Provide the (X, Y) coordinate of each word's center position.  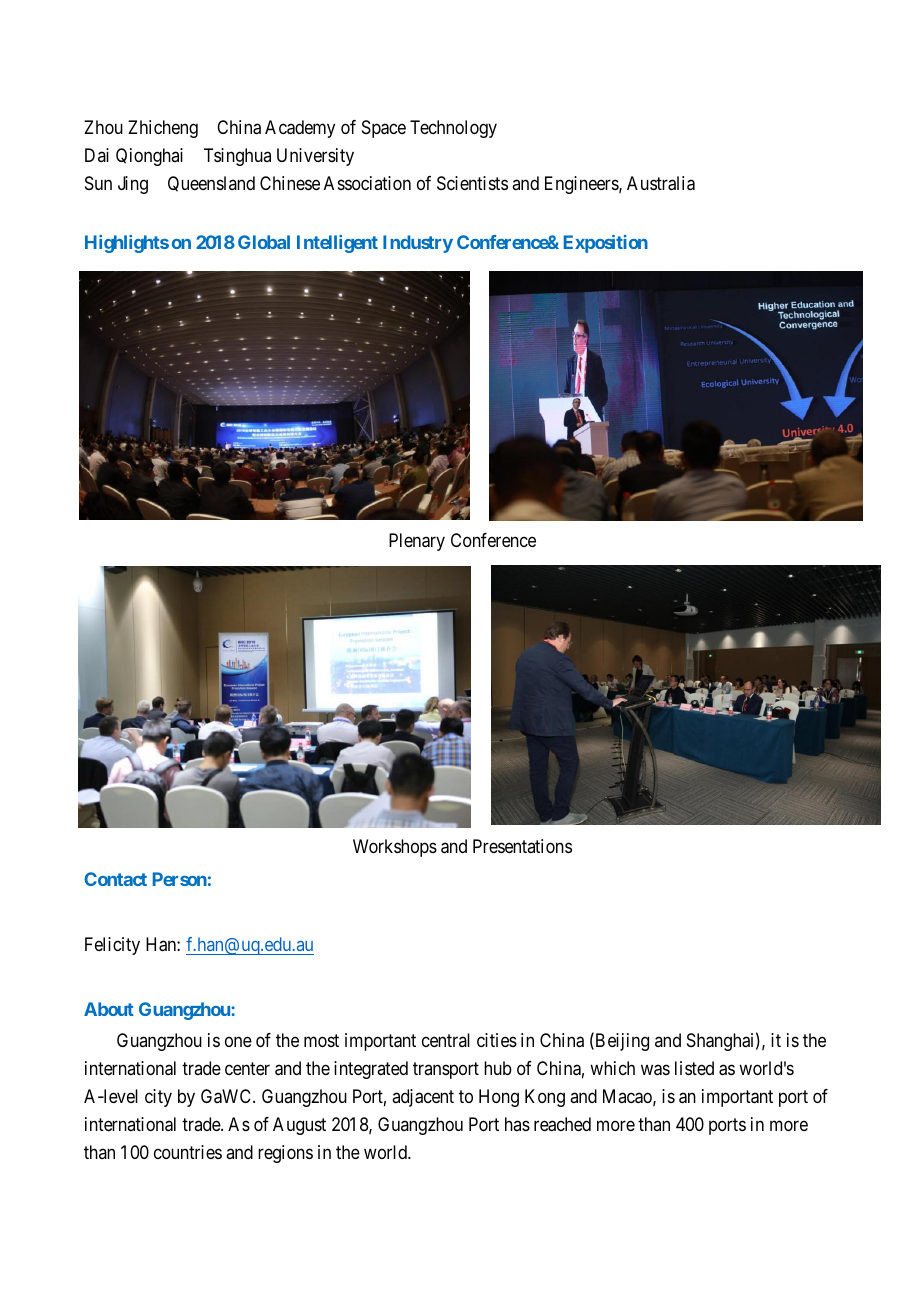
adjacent (423, 1098)
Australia (661, 183)
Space (384, 129)
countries (188, 1152)
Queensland (211, 184)
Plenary (417, 542)
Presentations (522, 846)
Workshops (395, 848)
